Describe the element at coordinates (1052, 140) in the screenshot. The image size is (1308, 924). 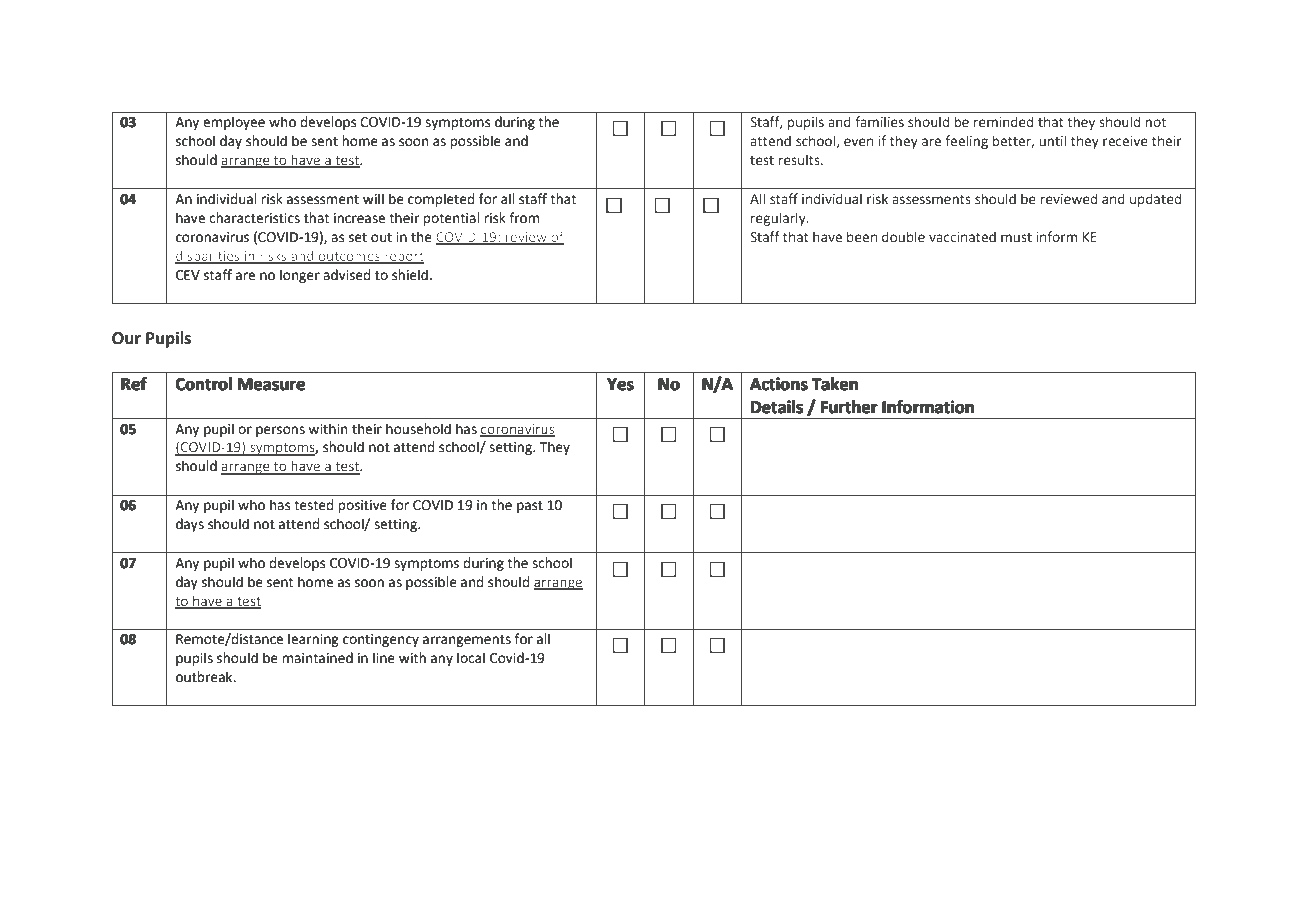
I see `until` at that location.
